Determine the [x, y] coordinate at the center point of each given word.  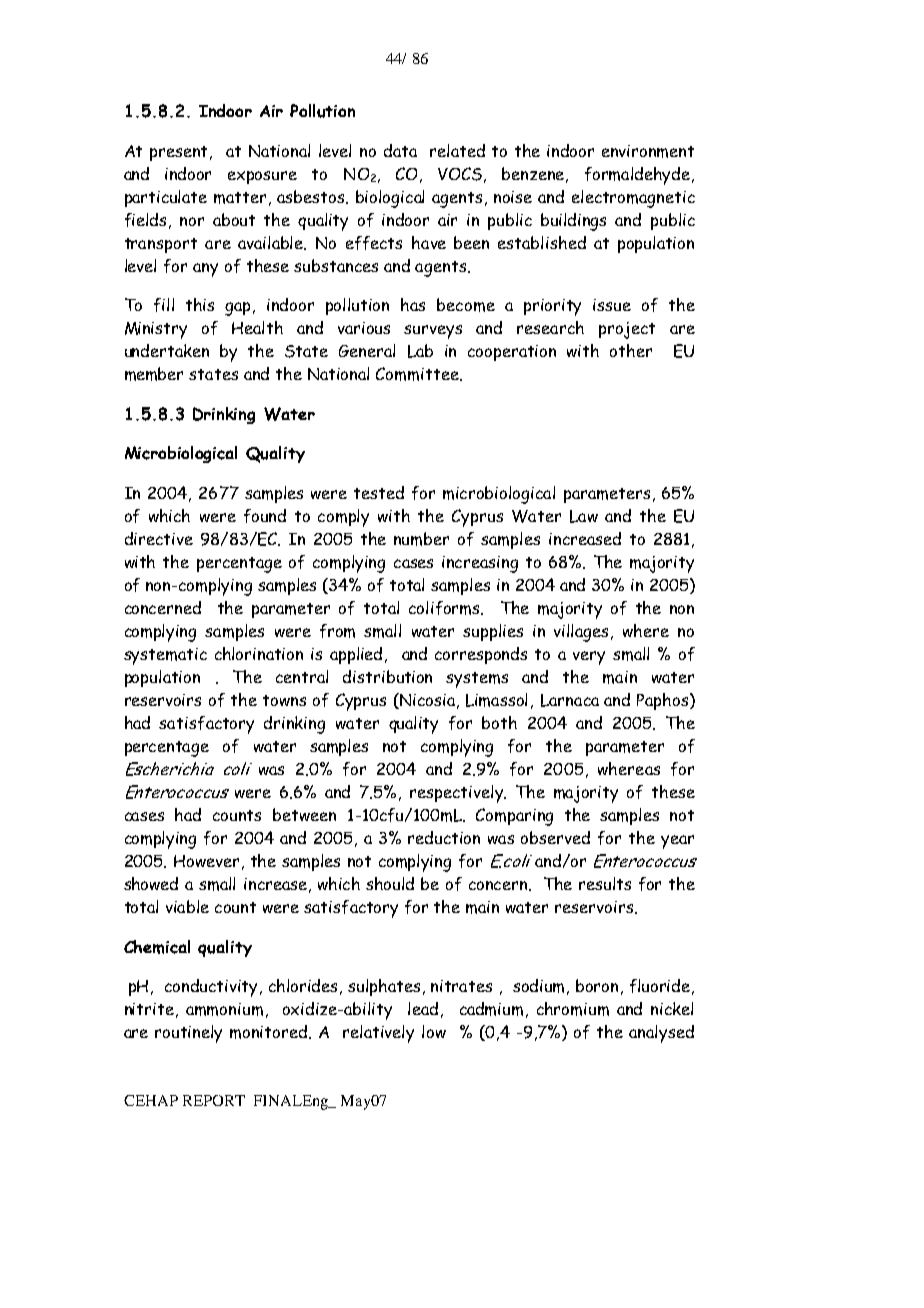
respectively [458, 794]
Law [584, 516]
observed [555, 837]
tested [379, 492]
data [400, 150]
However [206, 861]
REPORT [214, 1100]
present [180, 153]
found [265, 516]
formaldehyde [639, 176]
